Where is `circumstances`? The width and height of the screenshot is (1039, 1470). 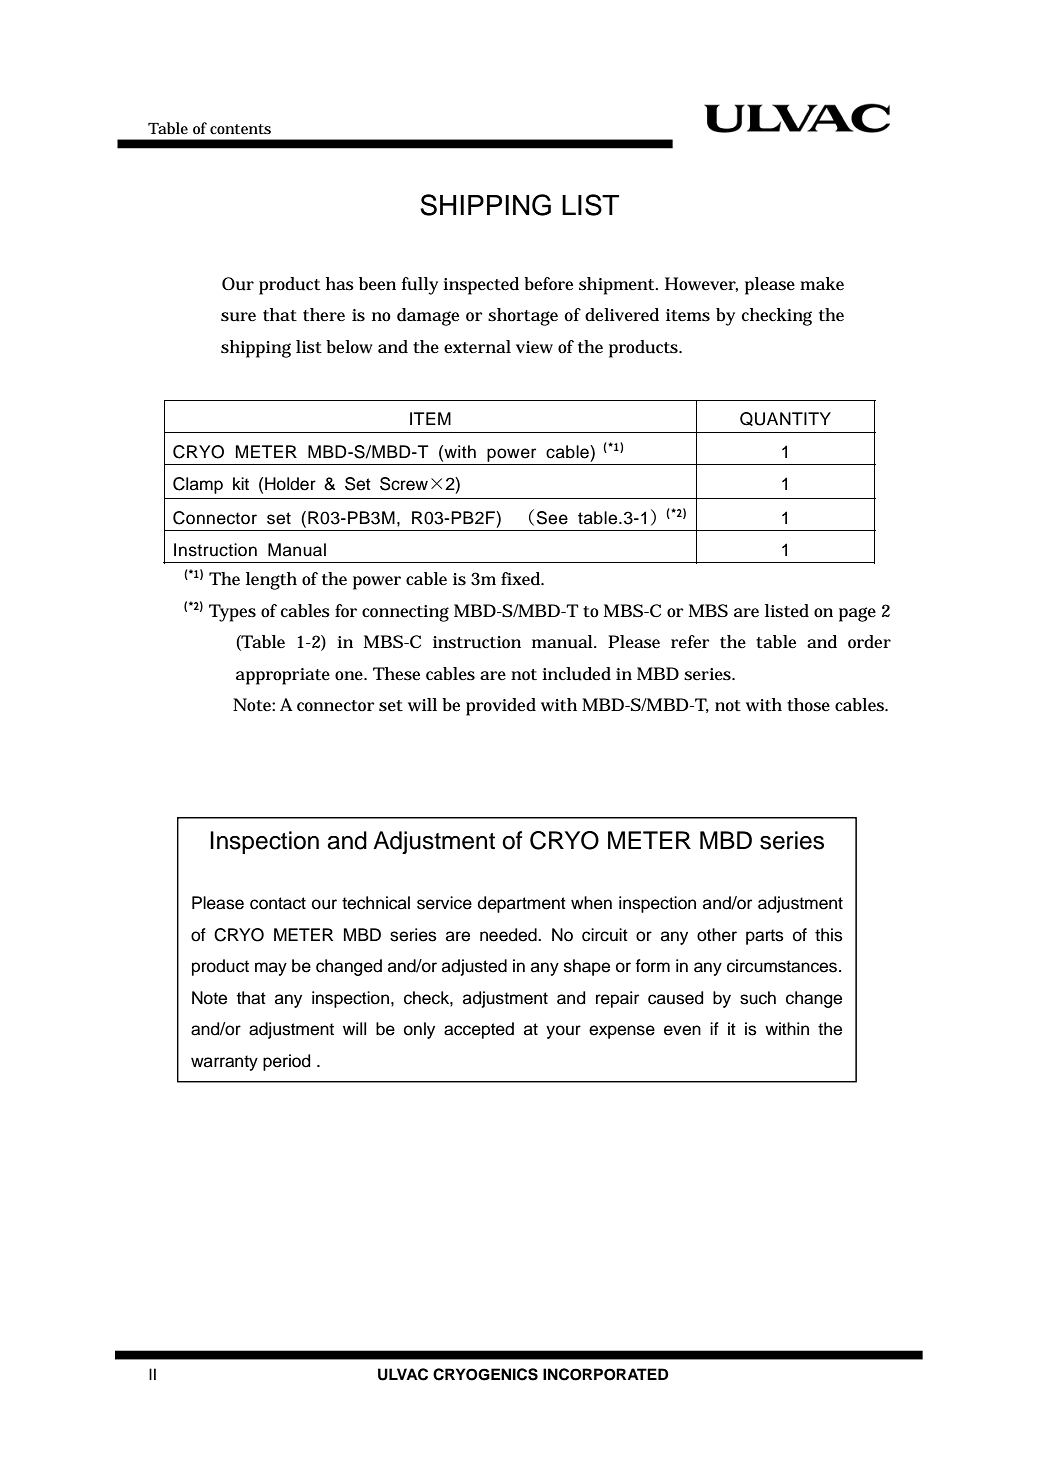 circumstances is located at coordinates (783, 966).
